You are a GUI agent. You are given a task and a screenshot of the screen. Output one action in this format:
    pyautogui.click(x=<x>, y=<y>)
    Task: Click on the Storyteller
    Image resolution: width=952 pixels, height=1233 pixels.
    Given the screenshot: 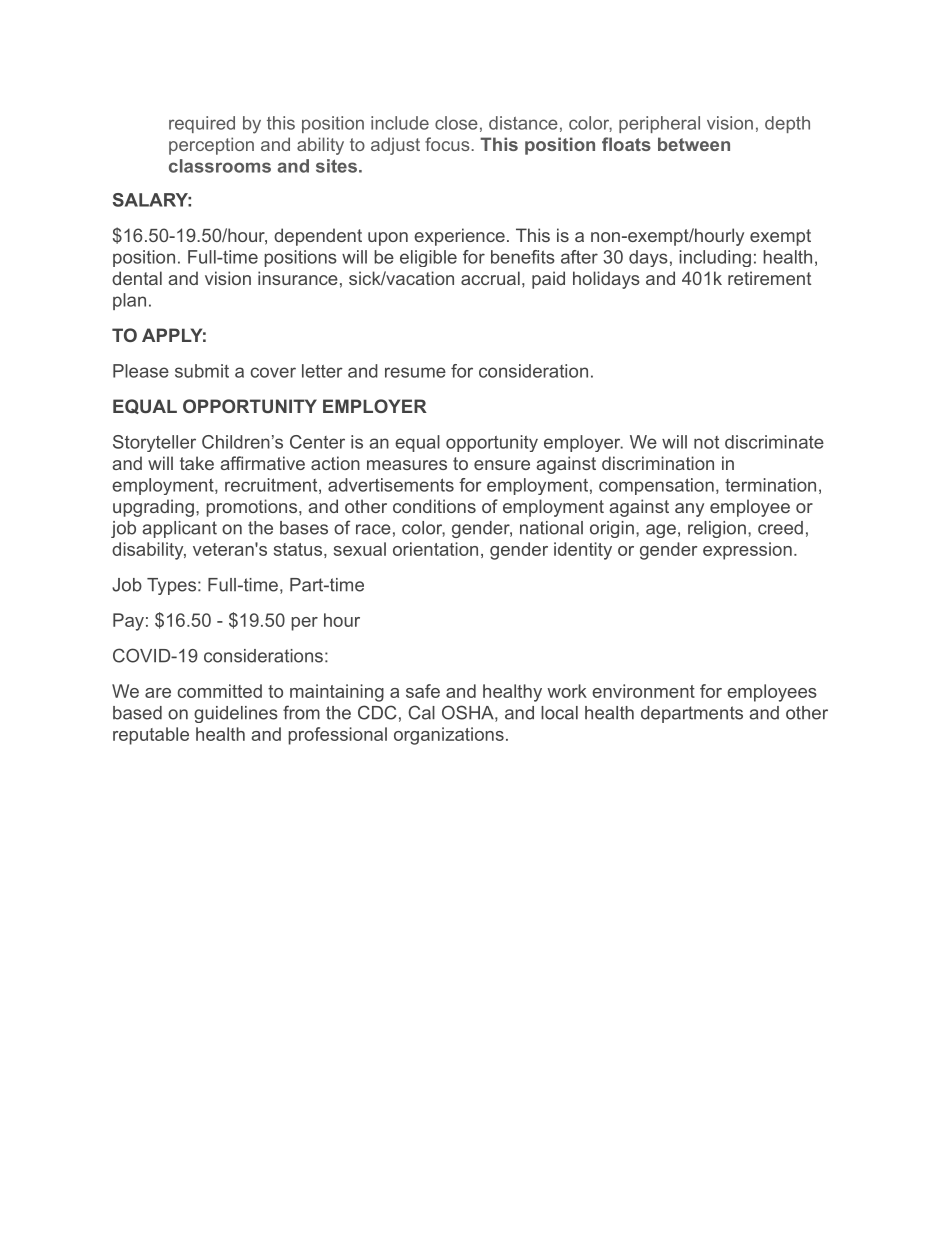 What is the action you would take?
    pyautogui.click(x=154, y=443)
